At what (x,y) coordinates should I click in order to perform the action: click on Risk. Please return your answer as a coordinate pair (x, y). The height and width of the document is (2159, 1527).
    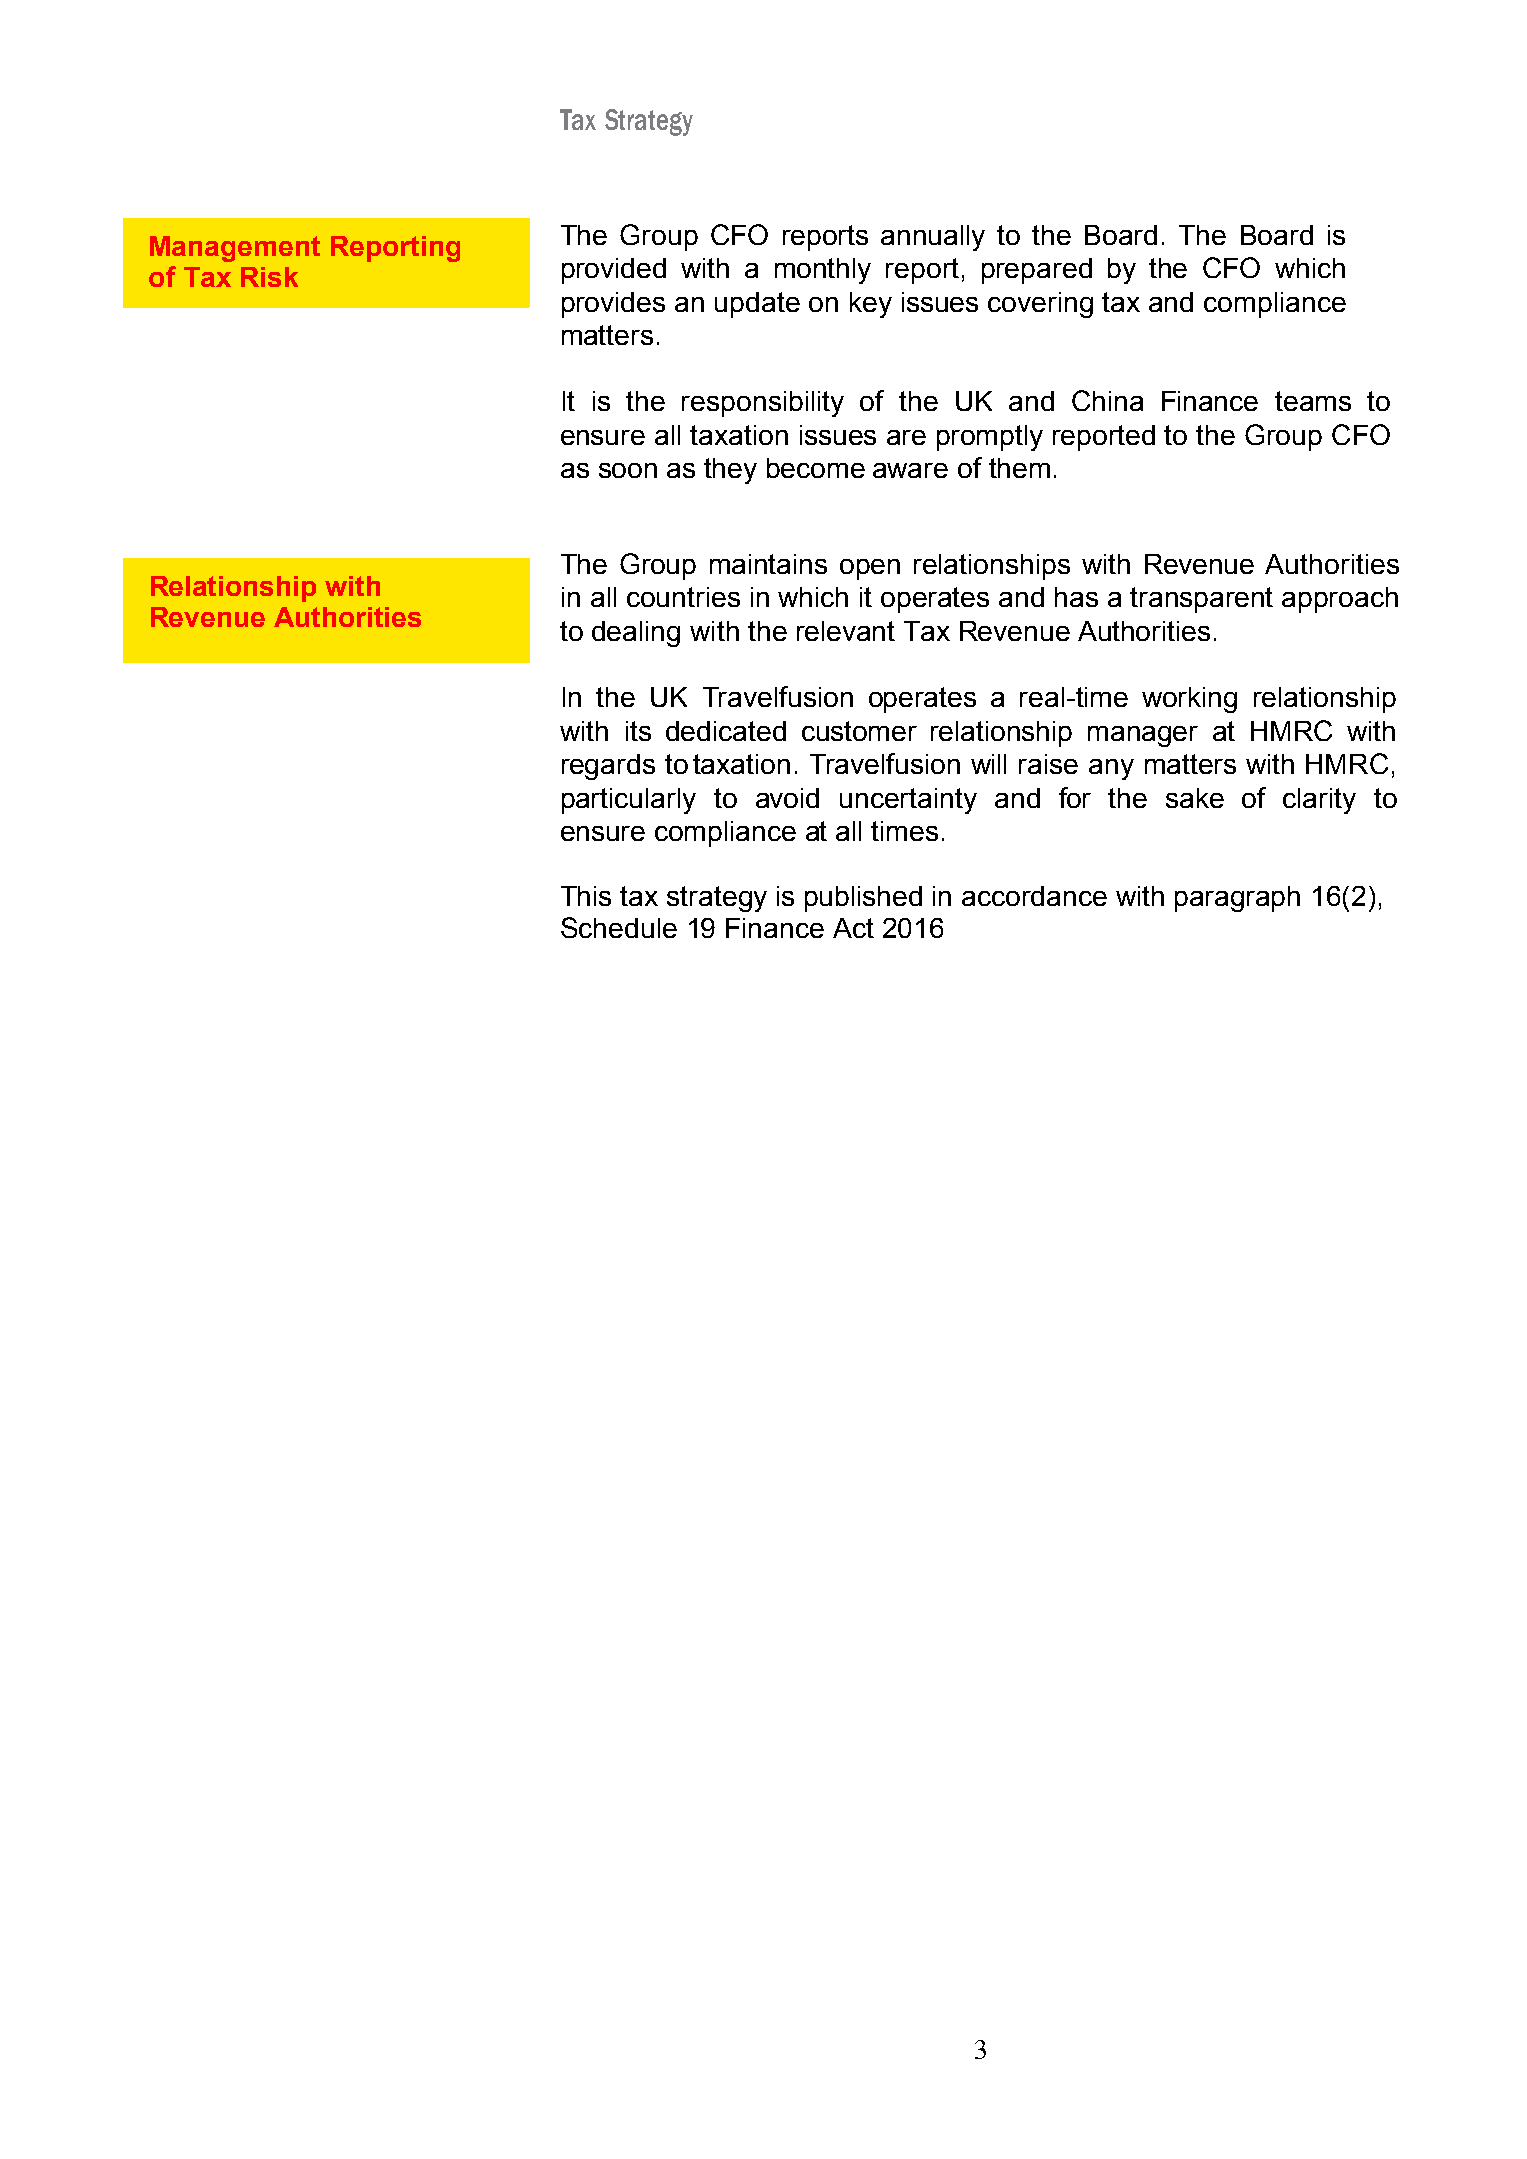
    Looking at the image, I should click on (269, 277).
